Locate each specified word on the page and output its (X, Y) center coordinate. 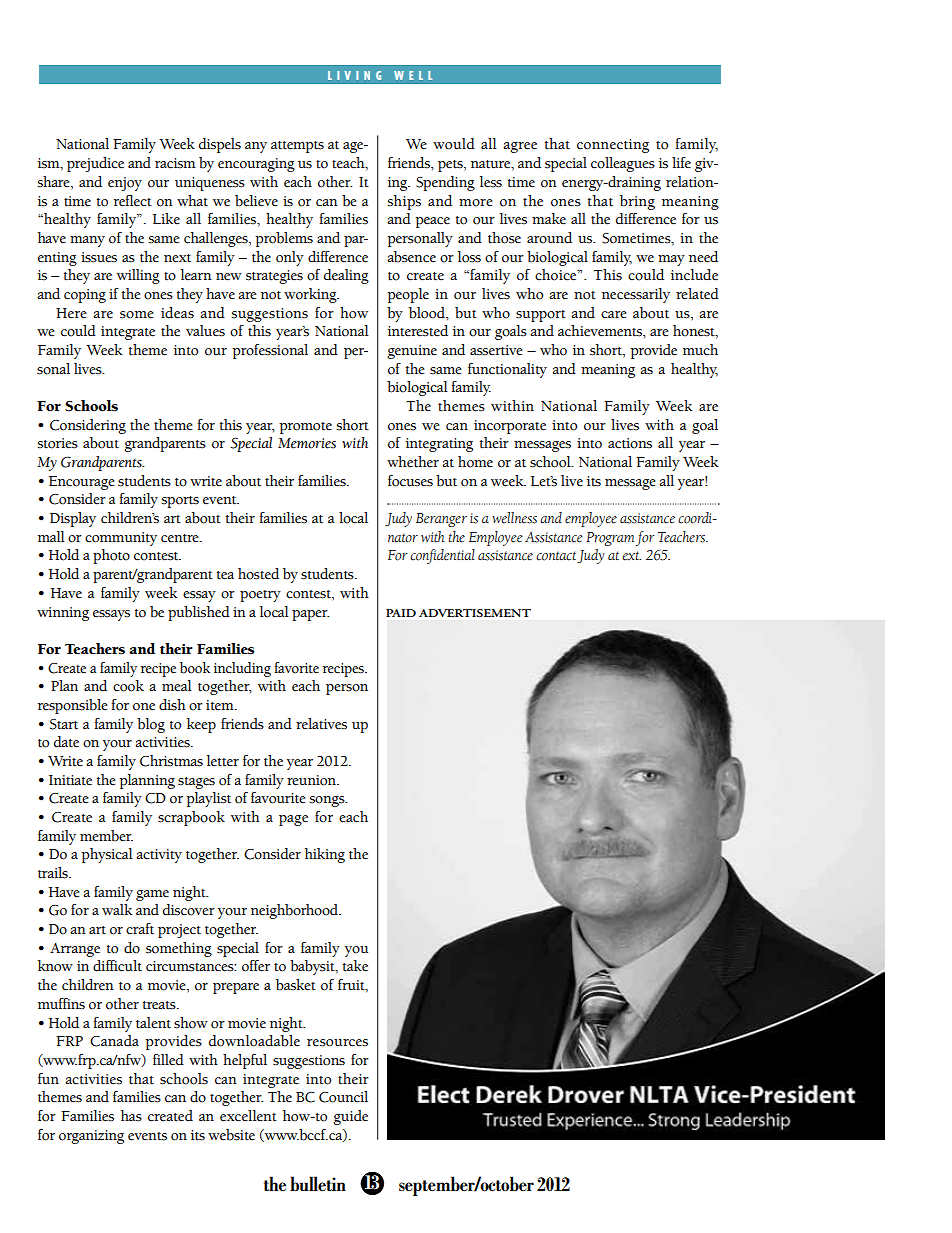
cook (128, 686)
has (131, 1116)
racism (175, 163)
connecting (613, 146)
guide (350, 1117)
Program (610, 539)
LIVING (354, 75)
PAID (401, 613)
